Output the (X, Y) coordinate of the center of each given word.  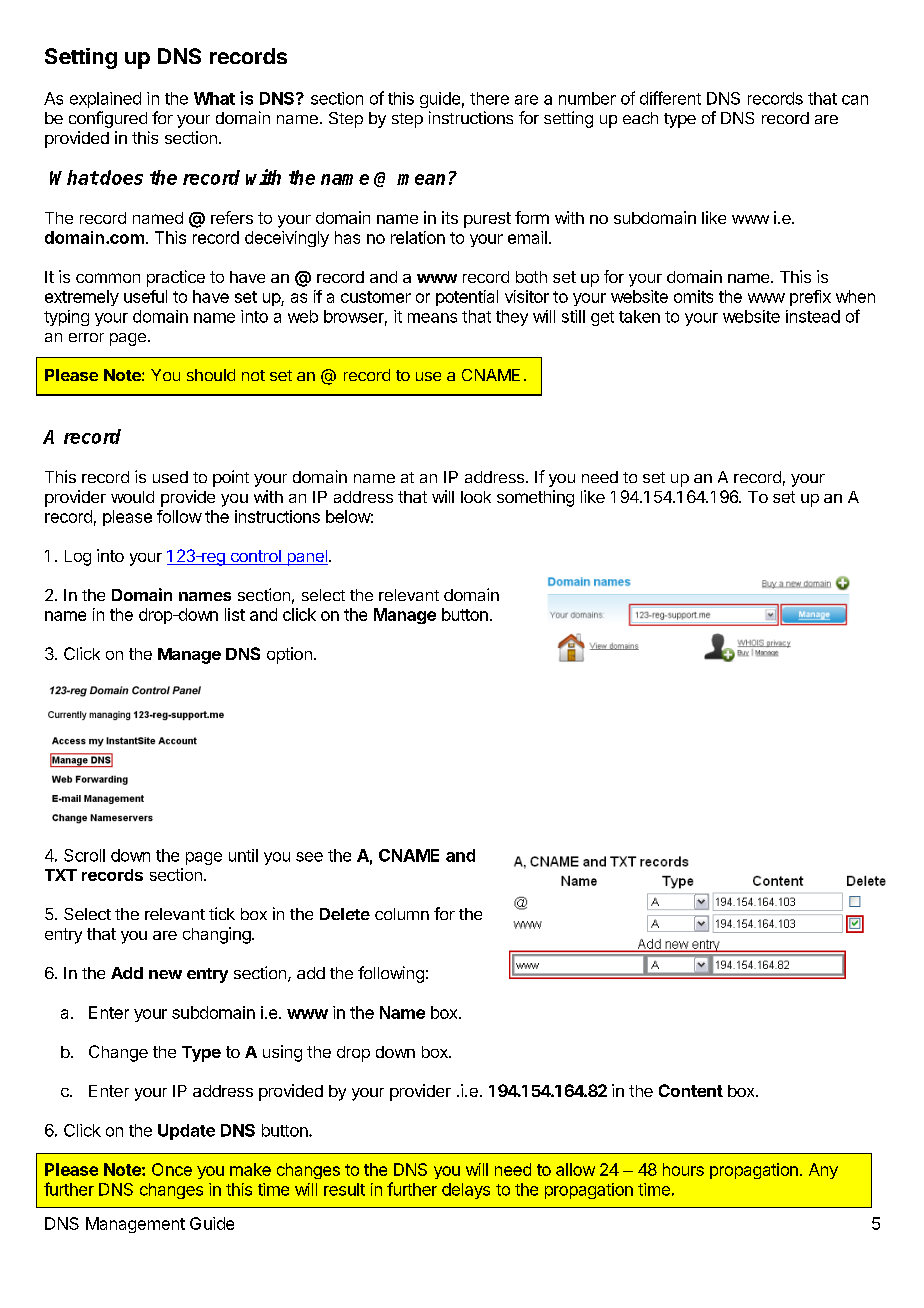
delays (466, 1191)
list (235, 614)
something (535, 498)
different (670, 98)
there (489, 98)
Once (172, 1169)
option (289, 655)
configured (108, 119)
